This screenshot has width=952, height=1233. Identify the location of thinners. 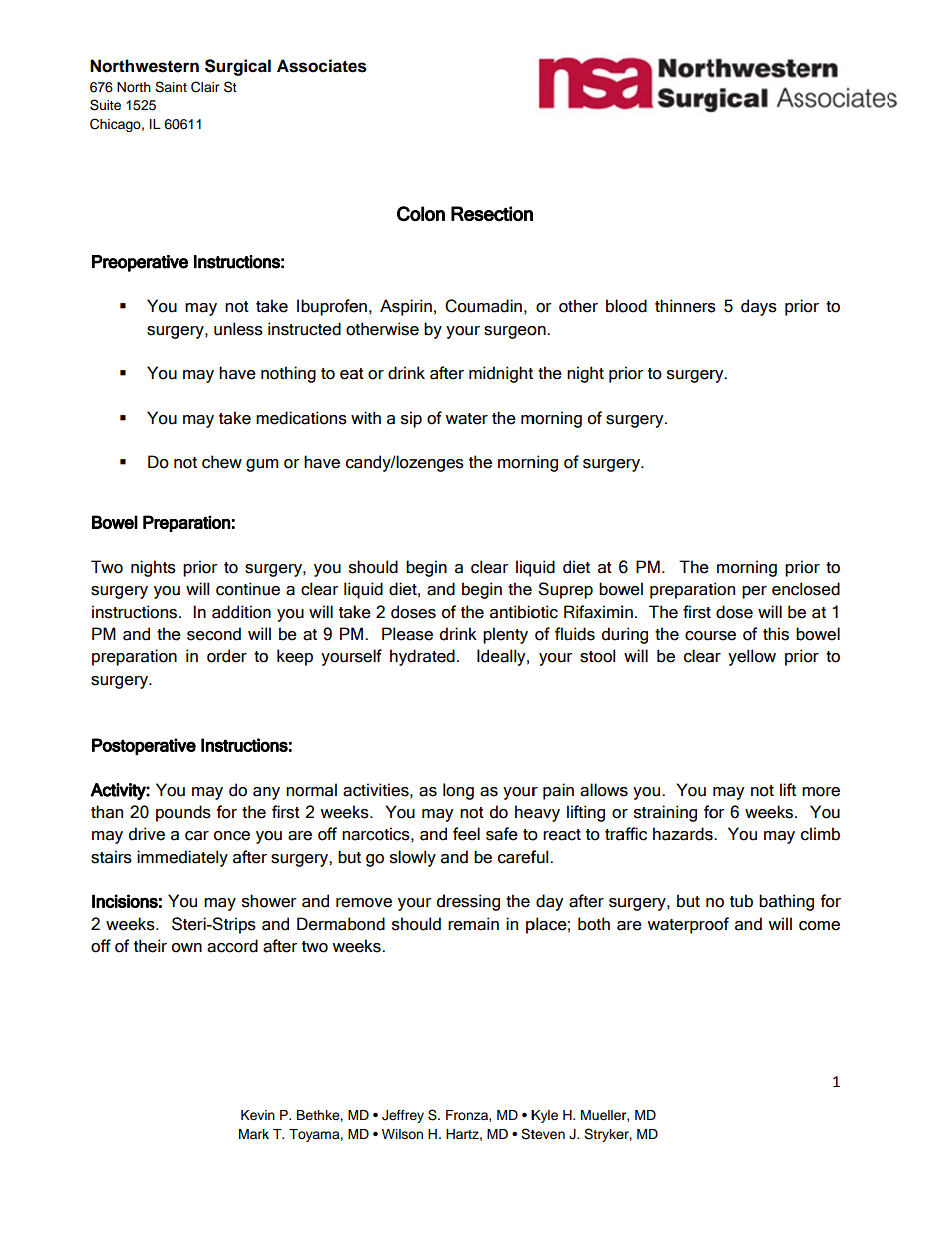
(685, 306).
